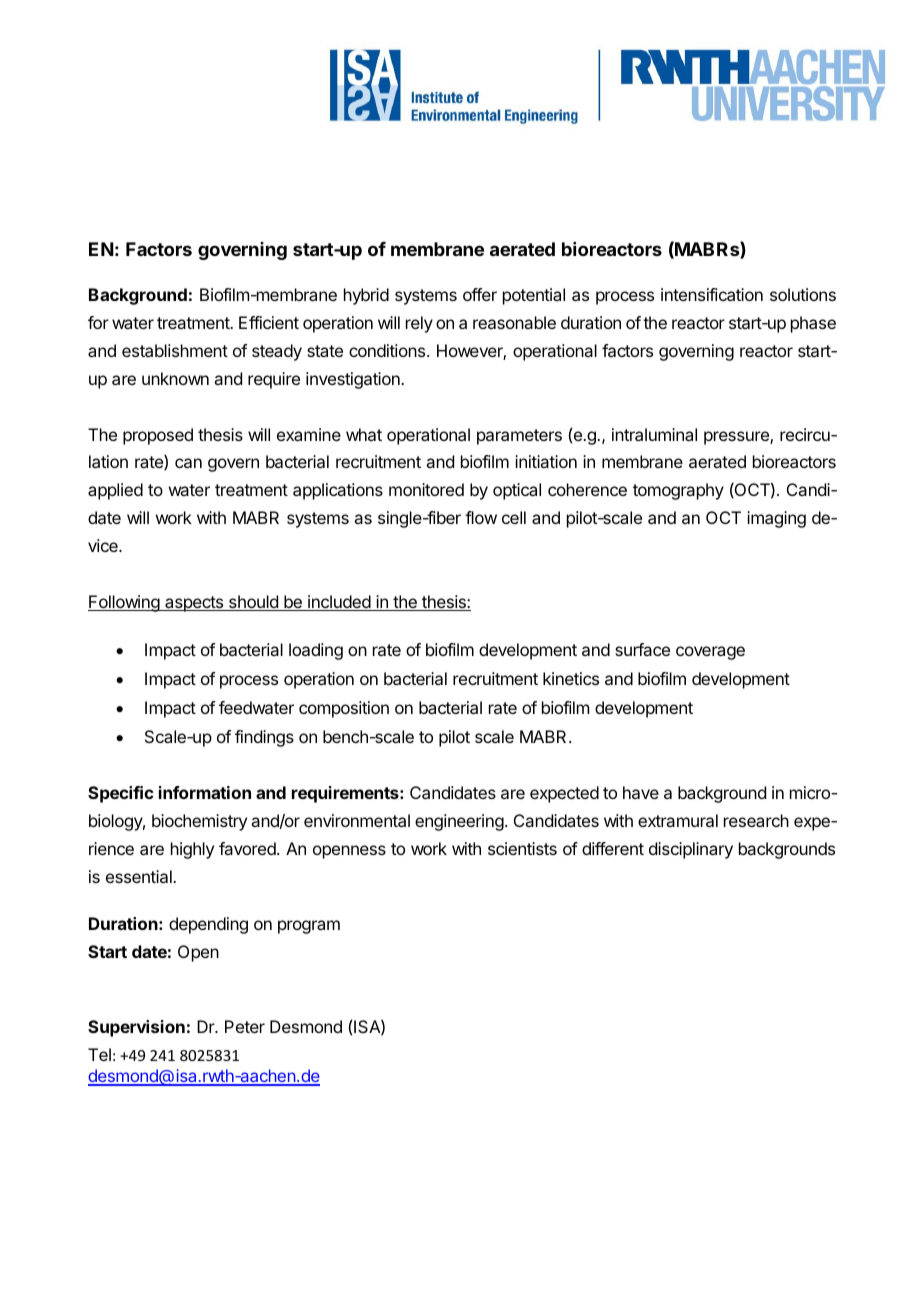 The image size is (924, 1308). I want to click on imaging, so click(776, 519).
